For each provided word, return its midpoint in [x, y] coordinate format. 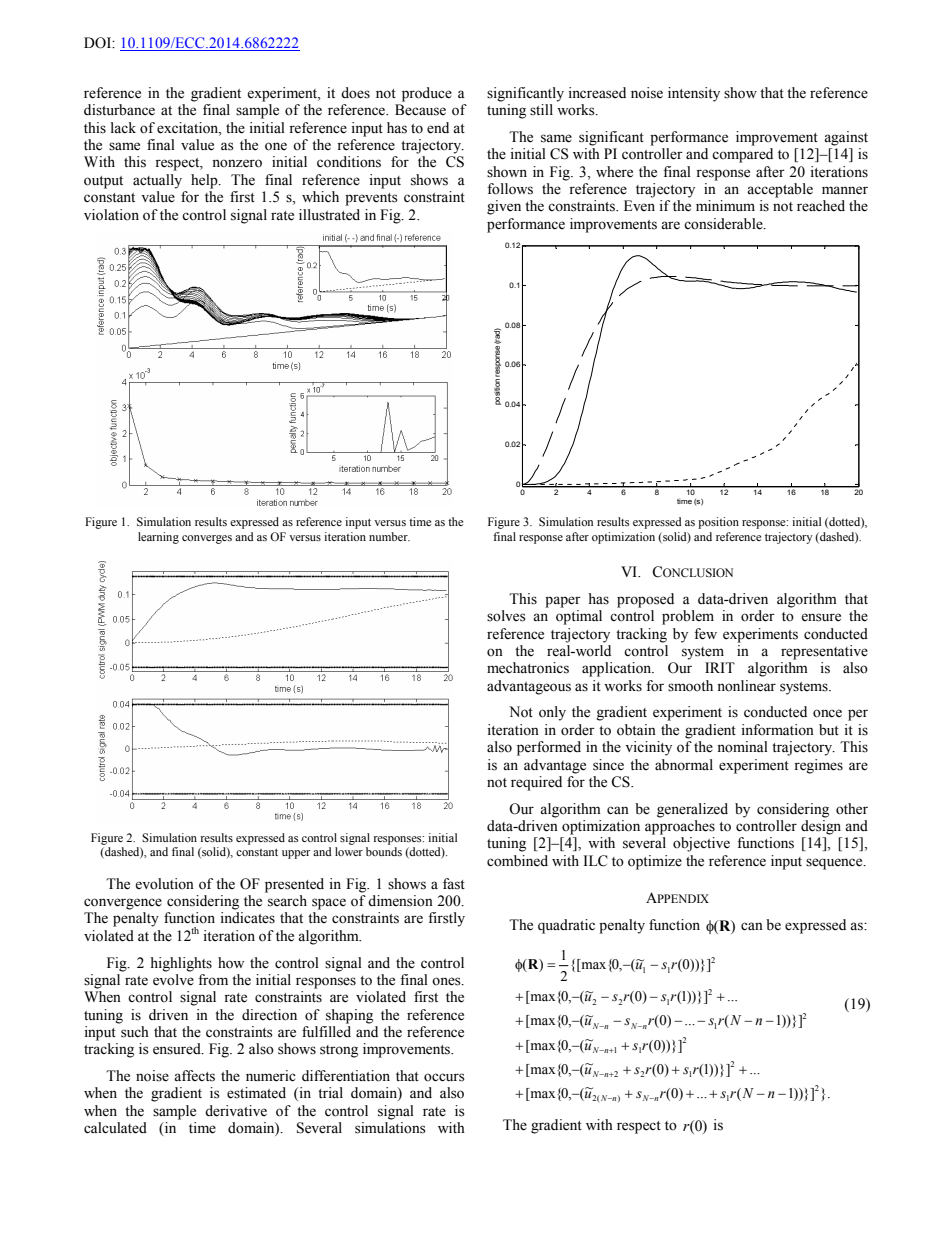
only [552, 713]
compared [742, 155]
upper [296, 854]
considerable [724, 224]
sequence [835, 864]
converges [207, 539]
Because [420, 110]
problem [688, 617]
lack [123, 127]
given [504, 207]
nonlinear [746, 686]
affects [194, 1076]
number [389, 536]
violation [111, 215]
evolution [164, 884]
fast [454, 884]
